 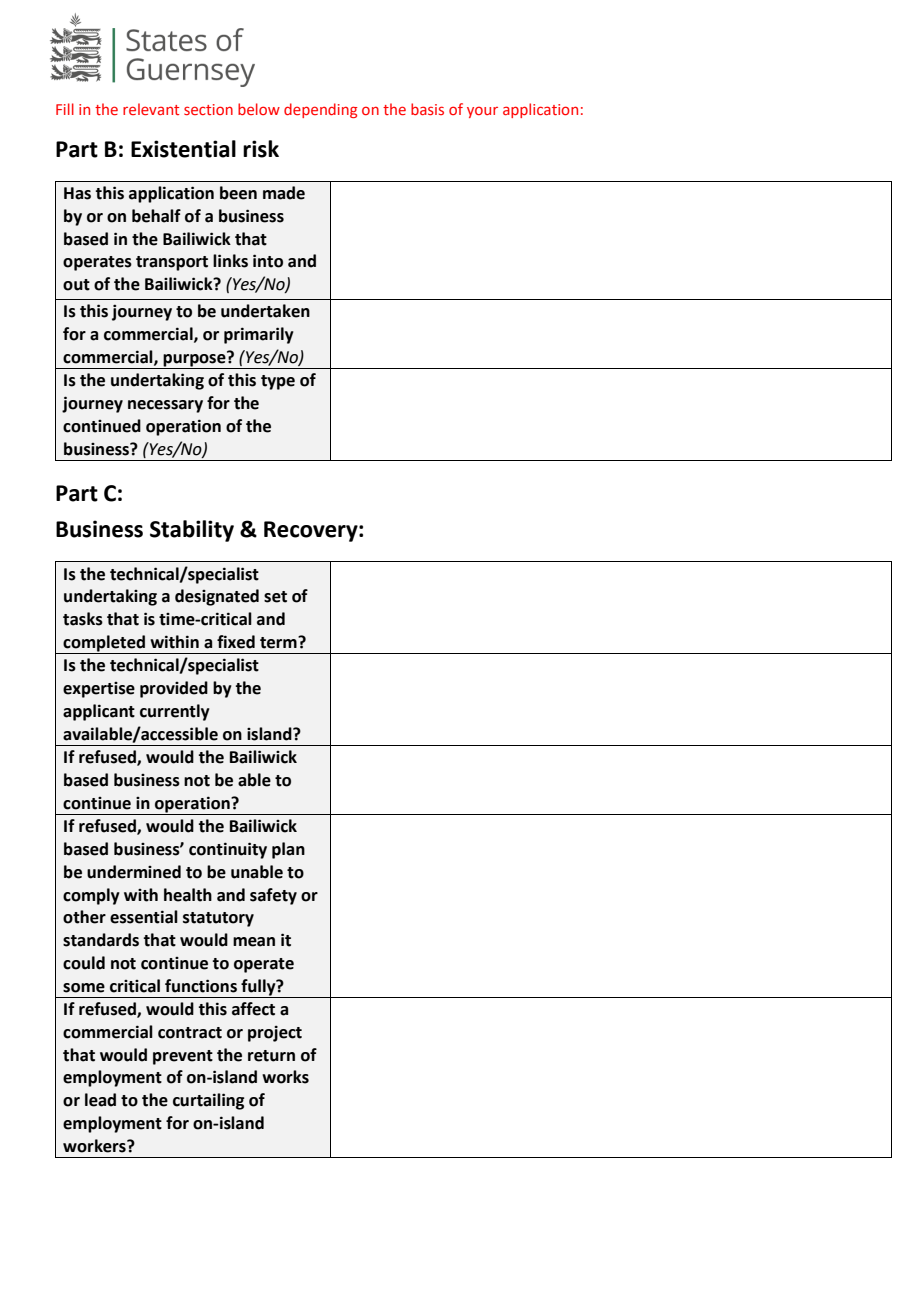 What do you see at coordinates (261, 149) in the screenshot?
I see `risk` at bounding box center [261, 149].
